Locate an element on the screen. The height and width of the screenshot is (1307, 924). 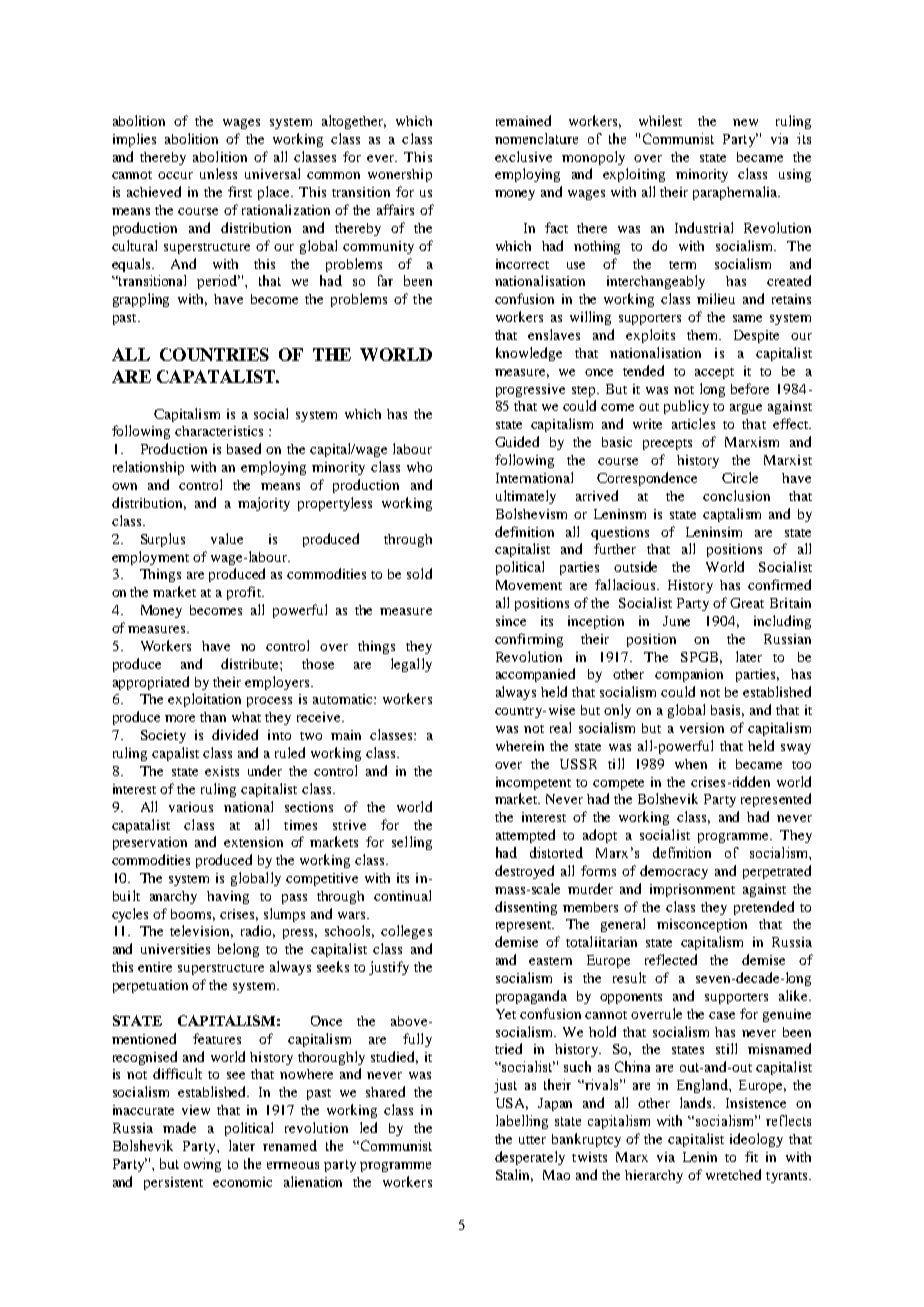
new is located at coordinates (745, 122).
